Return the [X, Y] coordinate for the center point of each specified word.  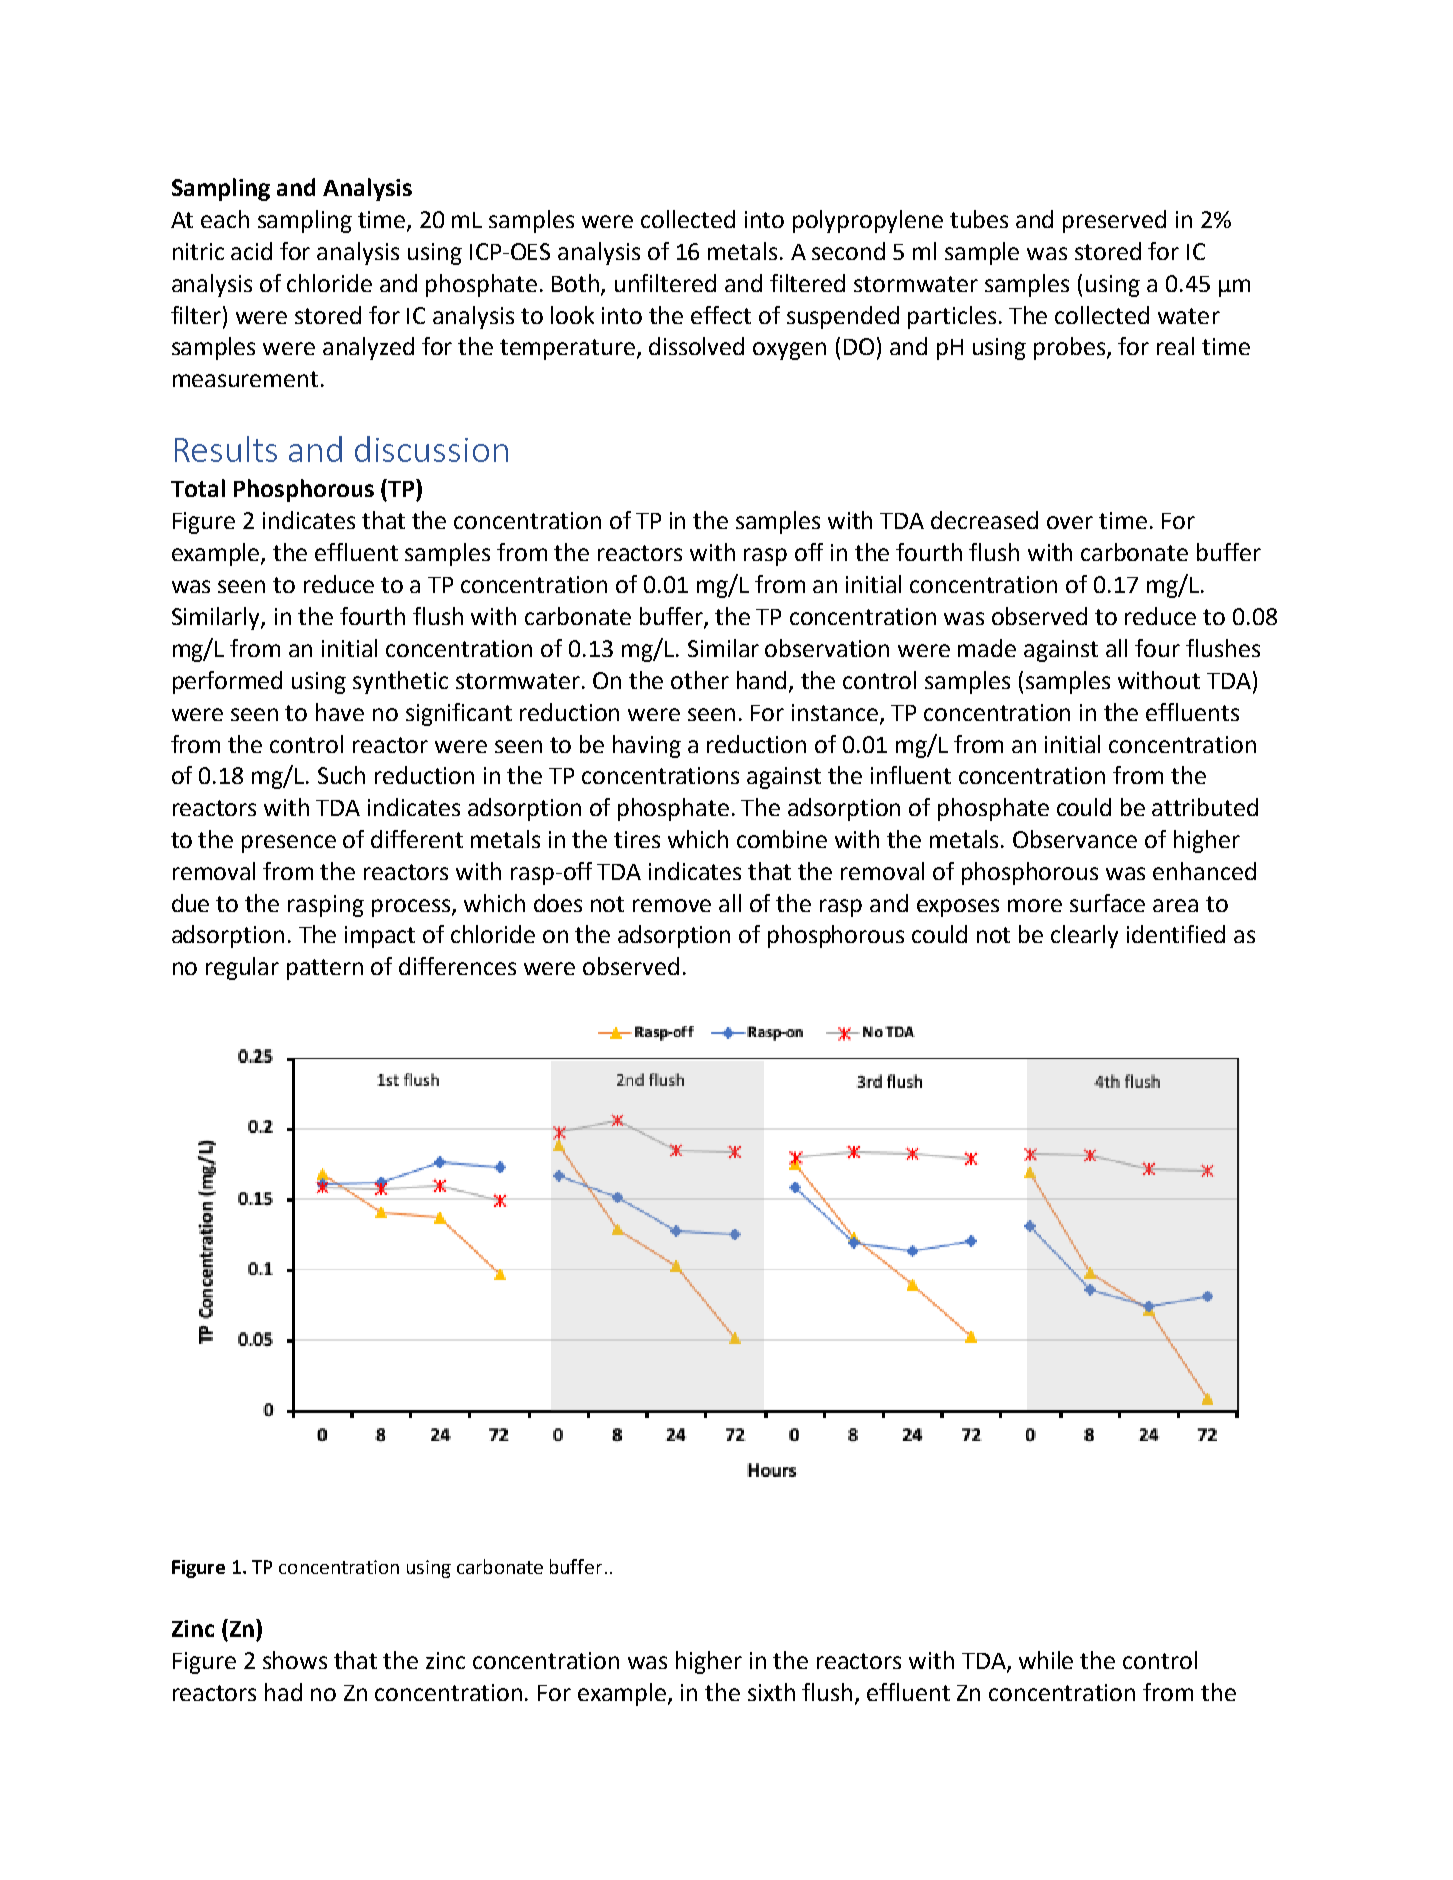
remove [672, 905]
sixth [771, 1692]
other [700, 680]
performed [227, 682]
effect [721, 315]
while [1046, 1660]
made [987, 648]
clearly [1084, 936]
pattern [325, 969]
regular [242, 968]
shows [295, 1660]
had [283, 1692]
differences [457, 966]
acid [251, 251]
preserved [1114, 221]
